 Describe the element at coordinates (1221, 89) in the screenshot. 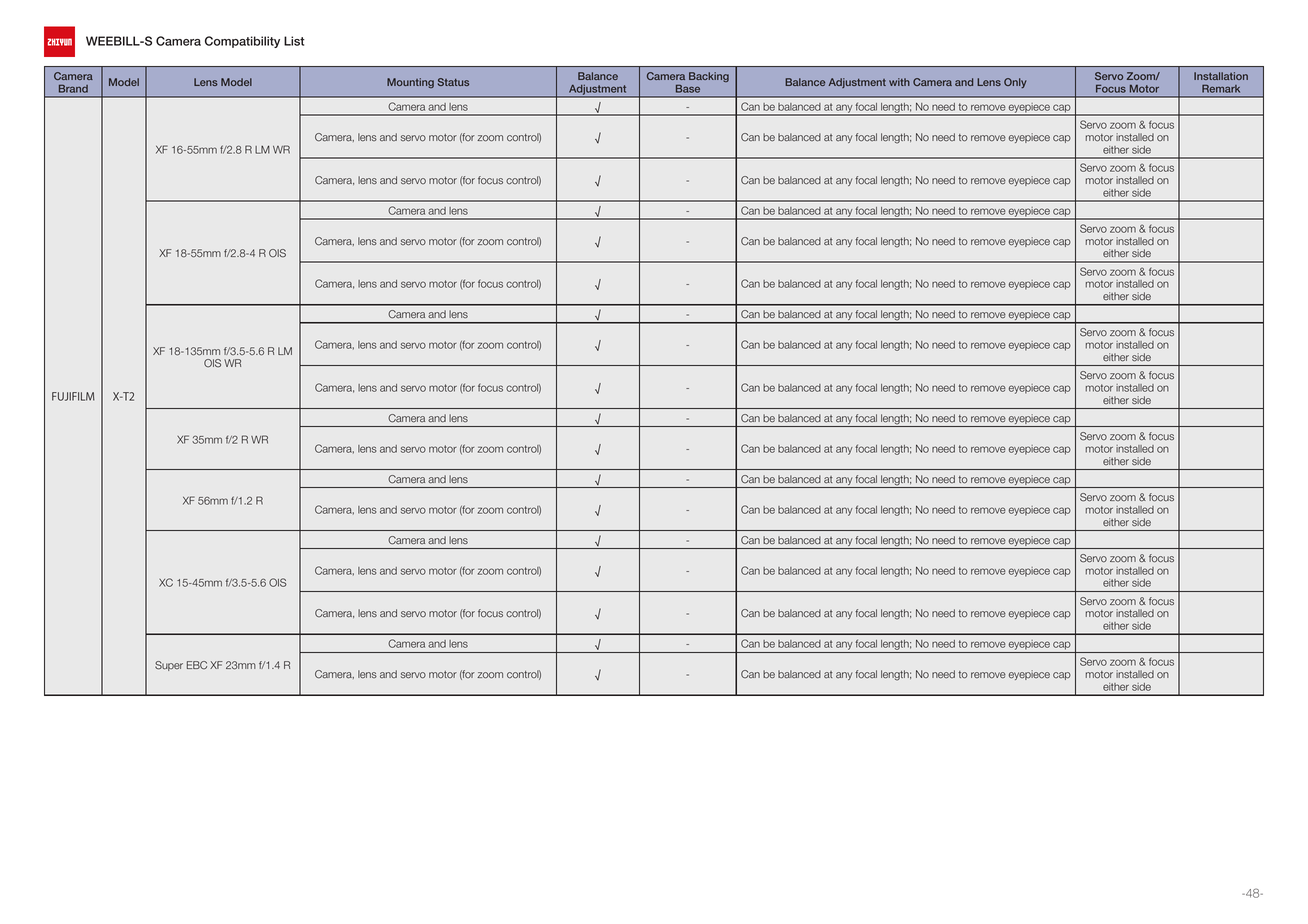

I see `Remark` at that location.
